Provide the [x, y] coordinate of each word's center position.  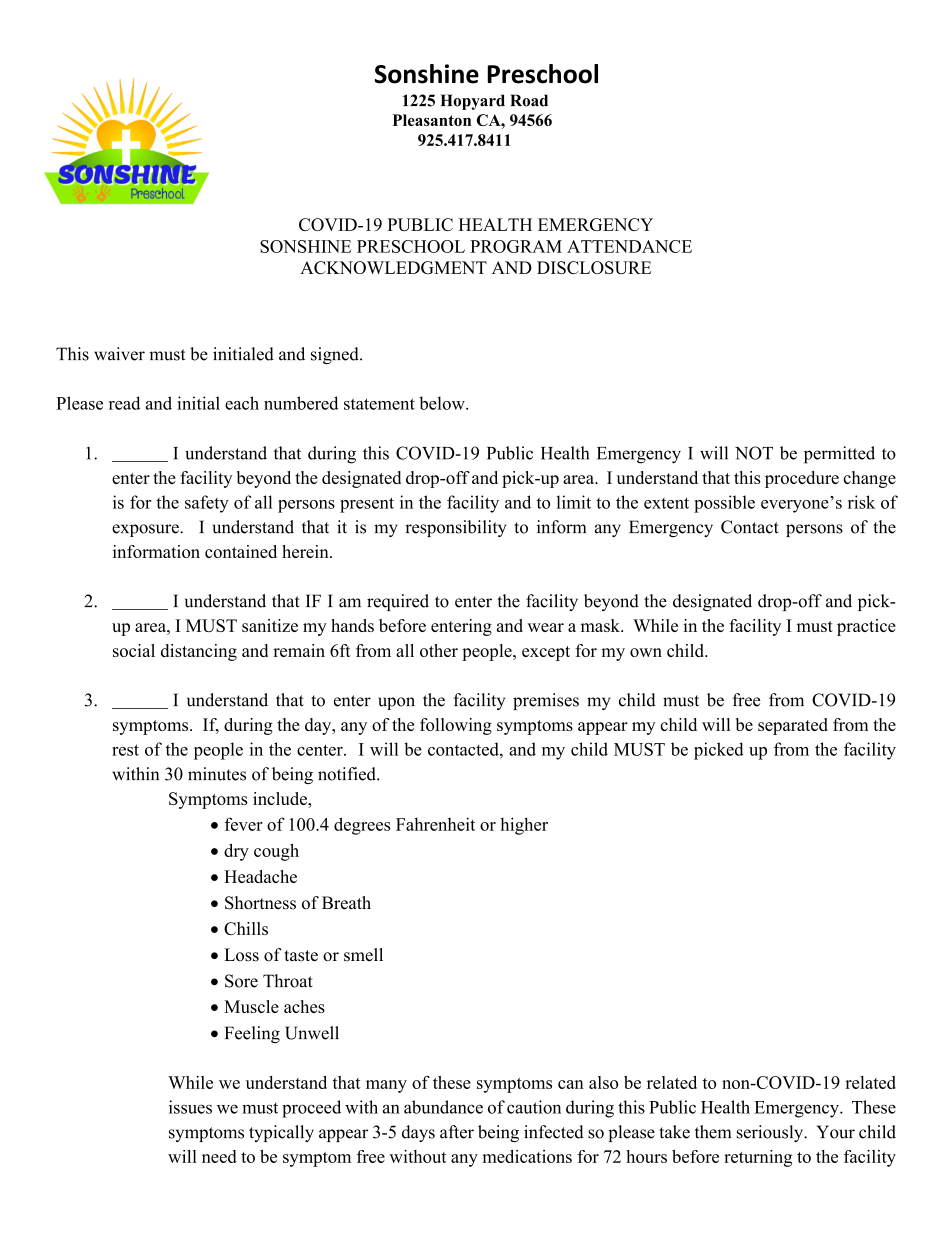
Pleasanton [432, 120]
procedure [802, 479]
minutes [217, 774]
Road [529, 100]
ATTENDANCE [629, 246]
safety [207, 504]
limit [573, 502]
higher [524, 826]
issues [190, 1107]
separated [793, 726]
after [457, 1132]
